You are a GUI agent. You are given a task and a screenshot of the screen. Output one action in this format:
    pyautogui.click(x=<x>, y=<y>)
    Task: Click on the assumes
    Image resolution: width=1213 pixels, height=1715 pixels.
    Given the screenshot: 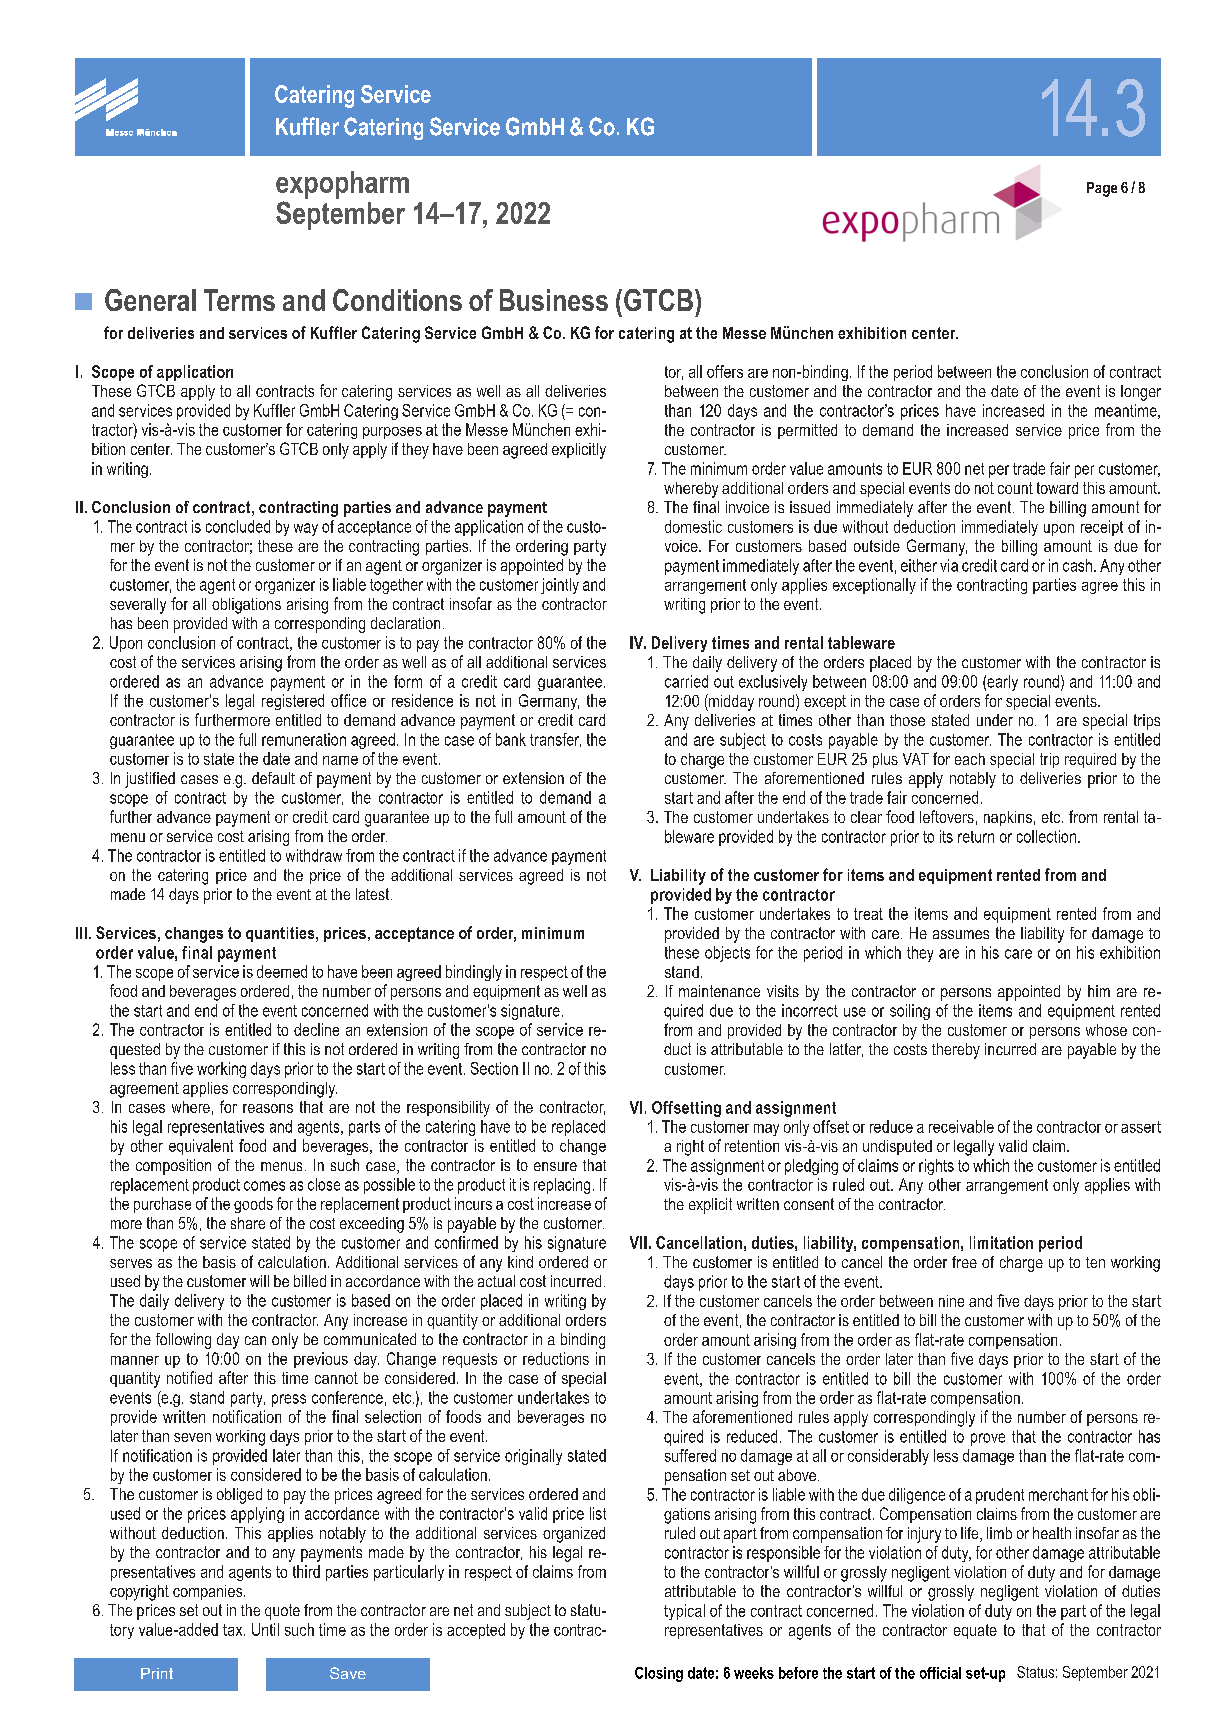 What is the action you would take?
    pyautogui.click(x=961, y=934)
